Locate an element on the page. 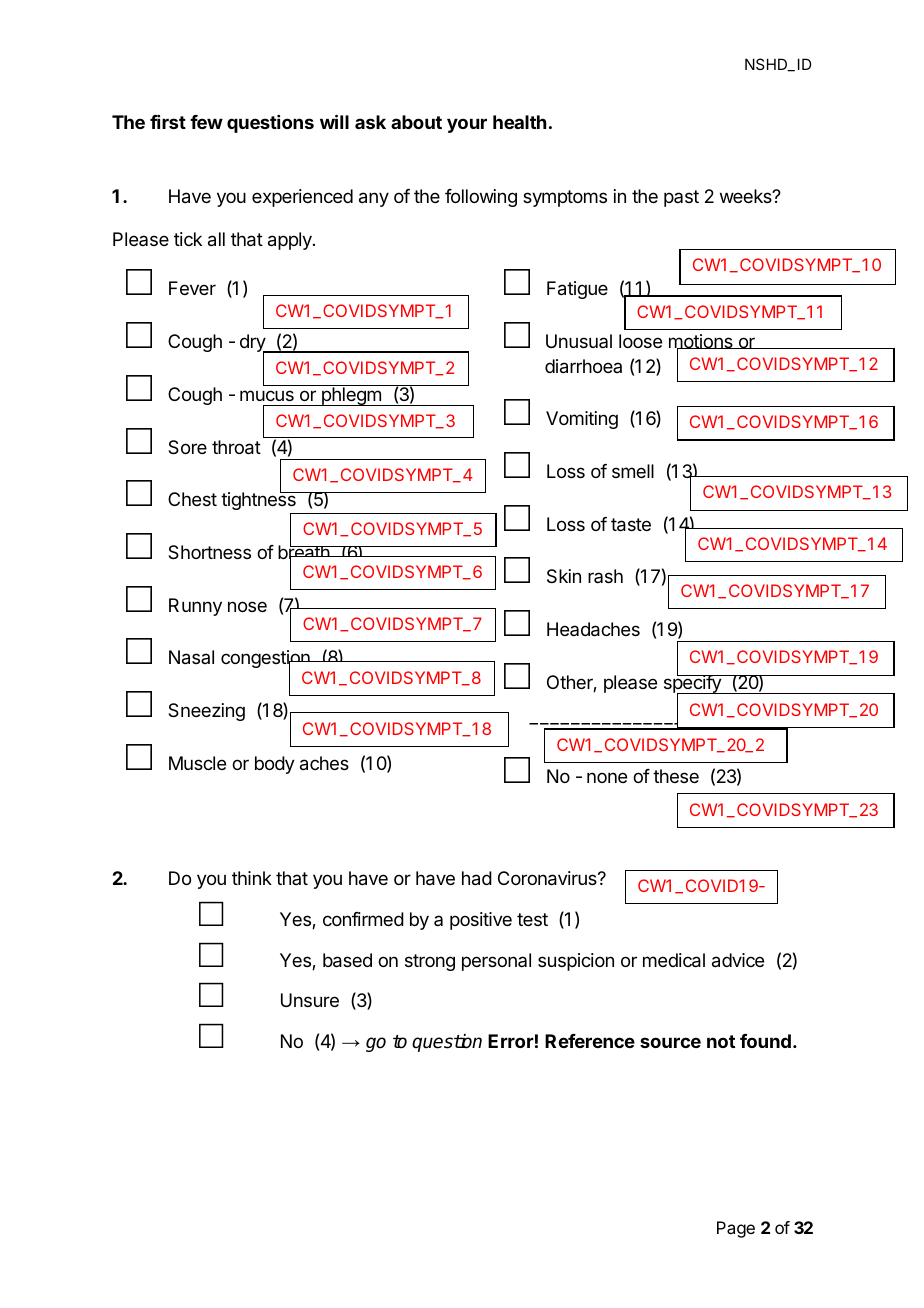  past is located at coordinates (681, 198).
